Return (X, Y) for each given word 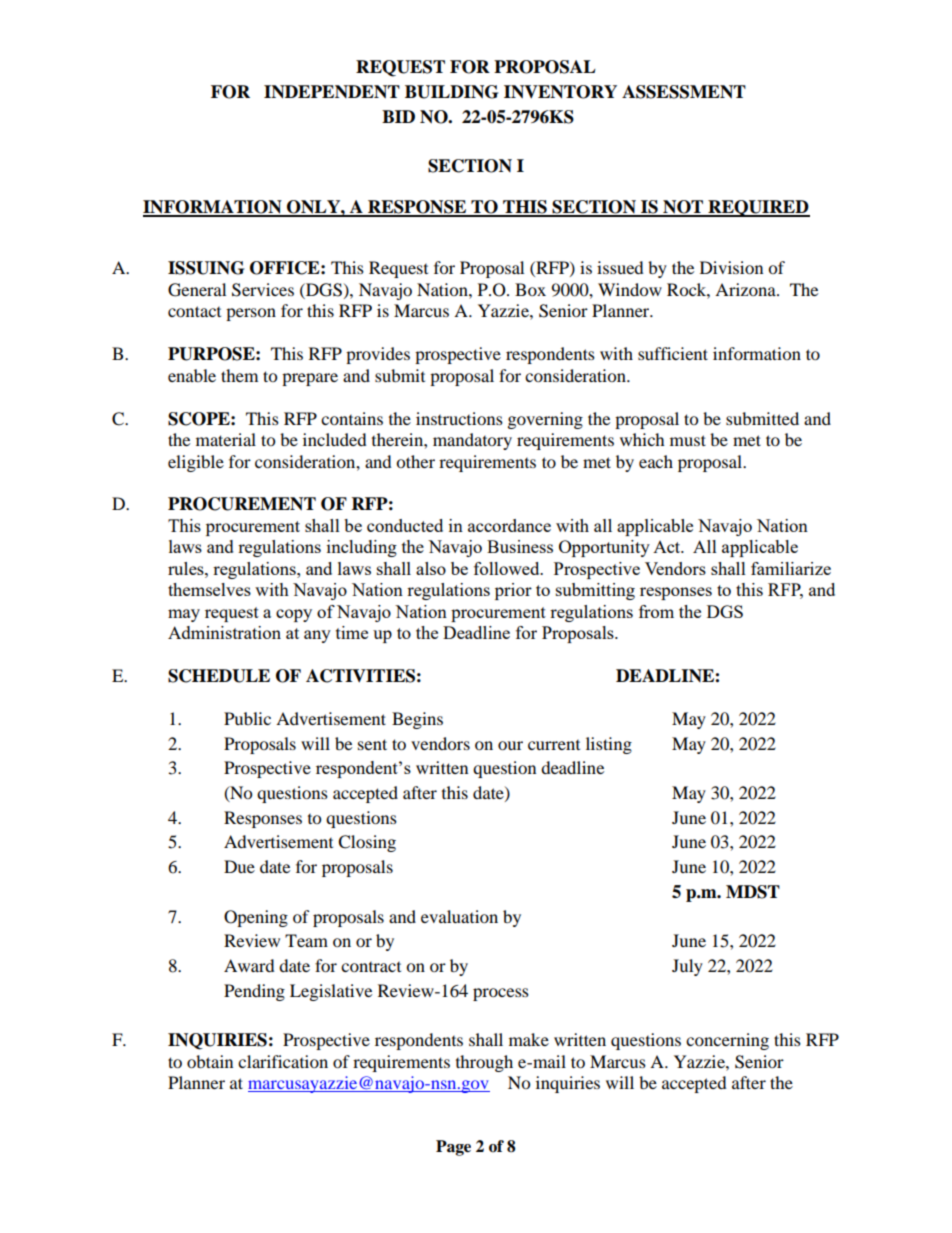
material (226, 439)
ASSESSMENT (684, 92)
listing (609, 745)
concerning (727, 1041)
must (688, 440)
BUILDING (451, 92)
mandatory (472, 441)
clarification (283, 1061)
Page (453, 1148)
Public (247, 718)
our (510, 745)
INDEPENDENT (332, 92)
